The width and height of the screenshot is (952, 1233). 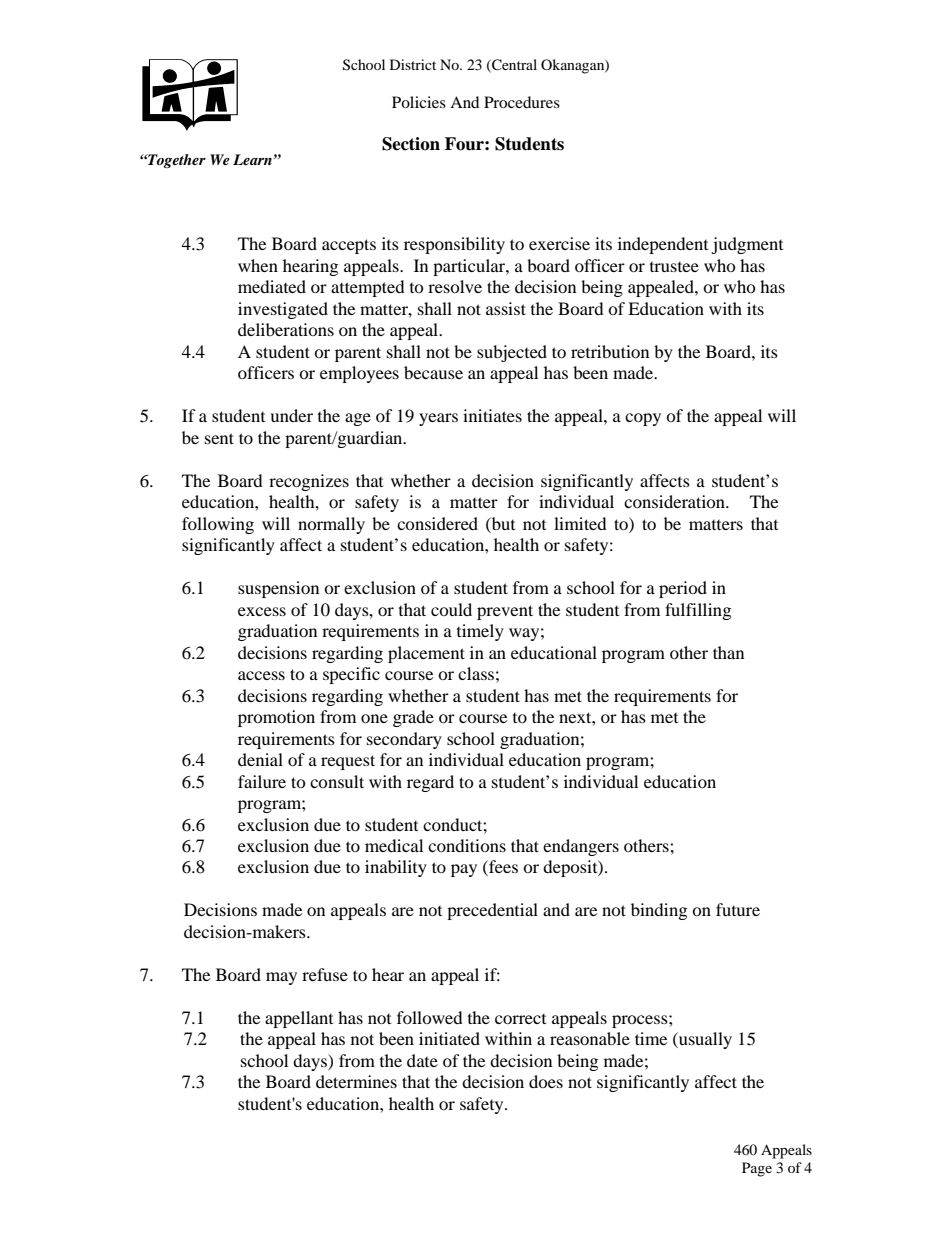 What do you see at coordinates (505, 612) in the screenshot?
I see `prevent` at bounding box center [505, 612].
